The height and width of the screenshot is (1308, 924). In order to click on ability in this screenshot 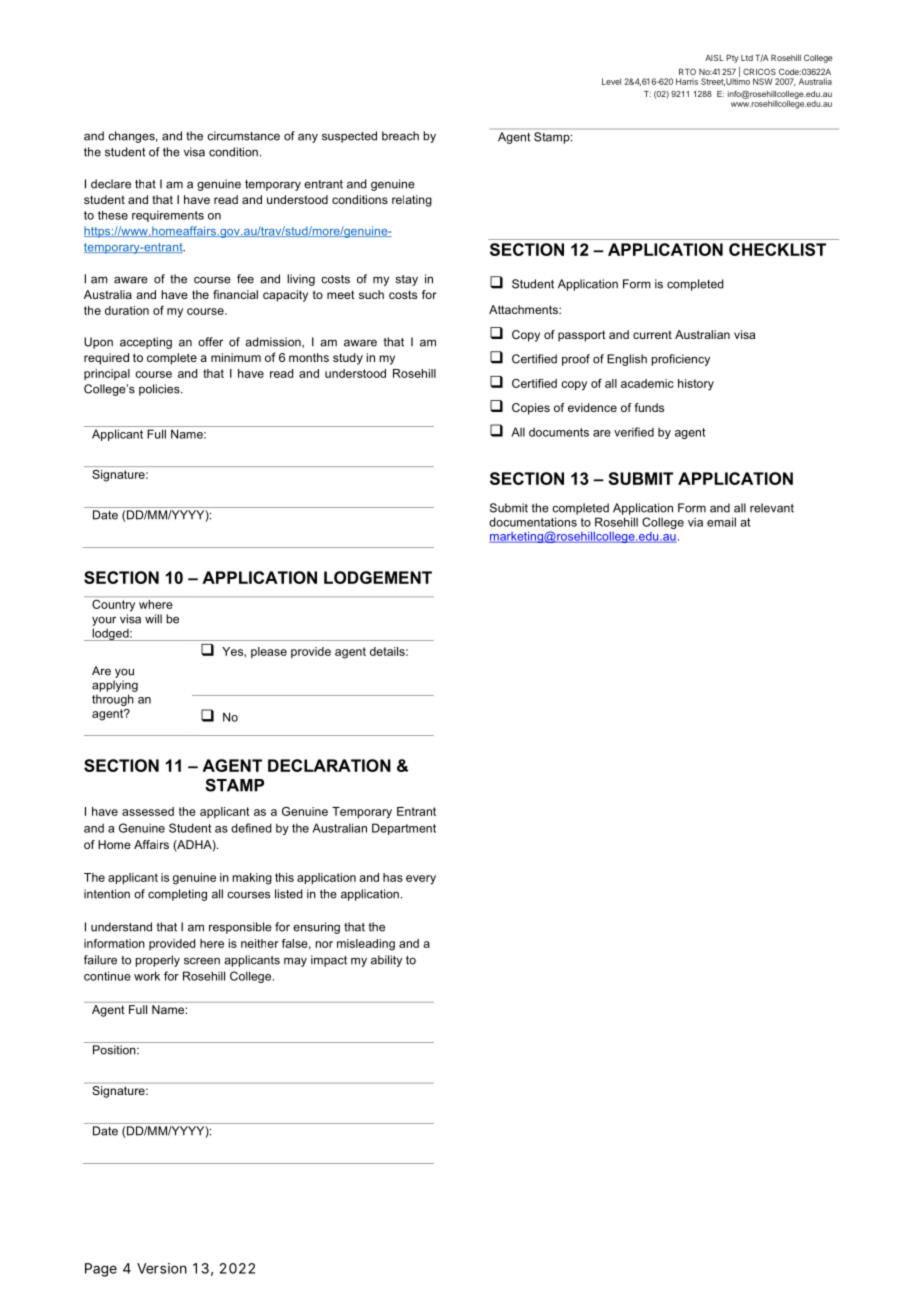, I will do `click(386, 961)`.
